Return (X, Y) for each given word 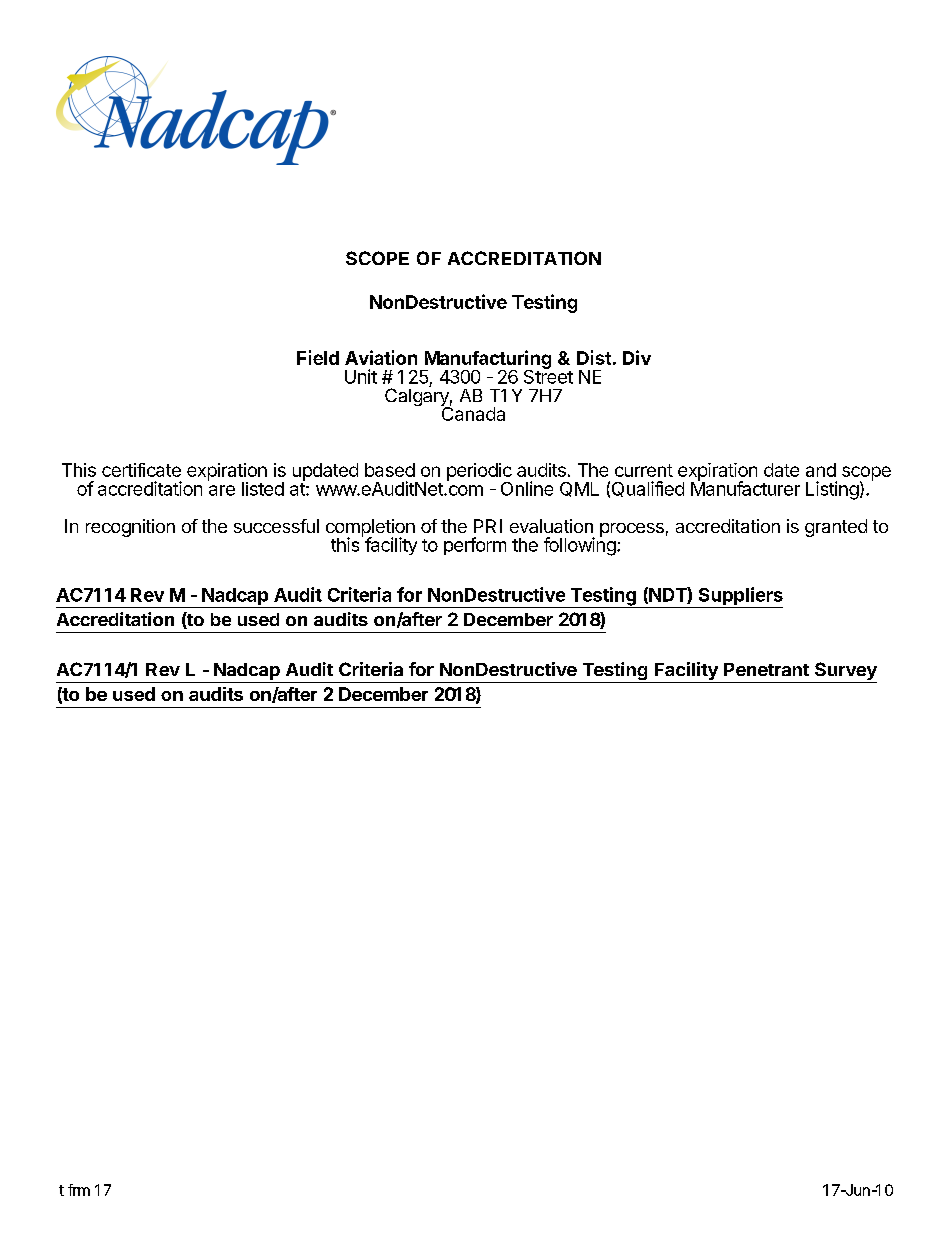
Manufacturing (486, 360)
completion (370, 529)
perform (475, 546)
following (580, 546)
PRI (488, 526)
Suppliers (739, 597)
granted (836, 528)
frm (79, 1190)
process (632, 530)
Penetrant (766, 669)
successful (276, 526)
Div (637, 357)
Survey (845, 672)
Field (318, 357)
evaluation (551, 526)
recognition (130, 528)
